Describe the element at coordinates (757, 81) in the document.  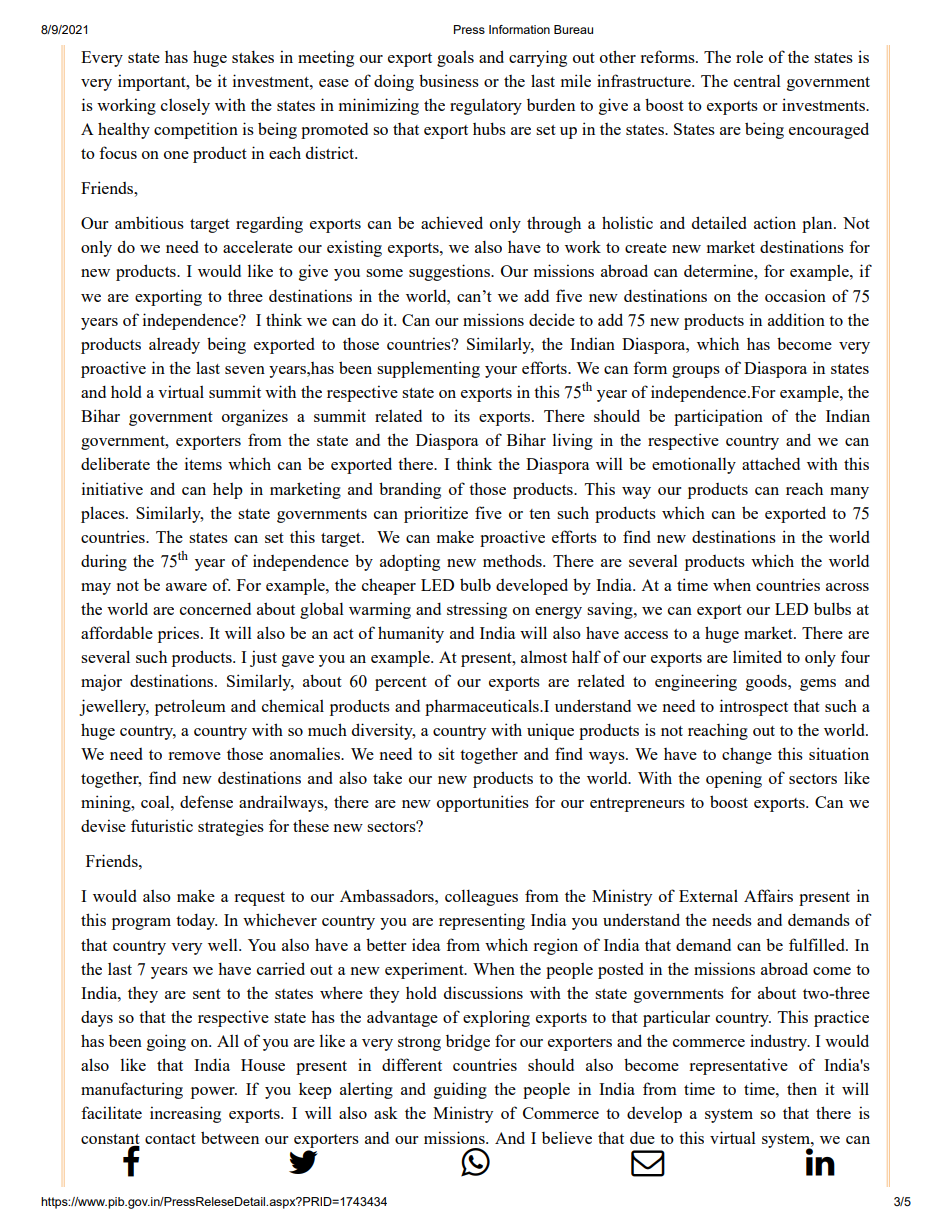
I see `central` at that location.
